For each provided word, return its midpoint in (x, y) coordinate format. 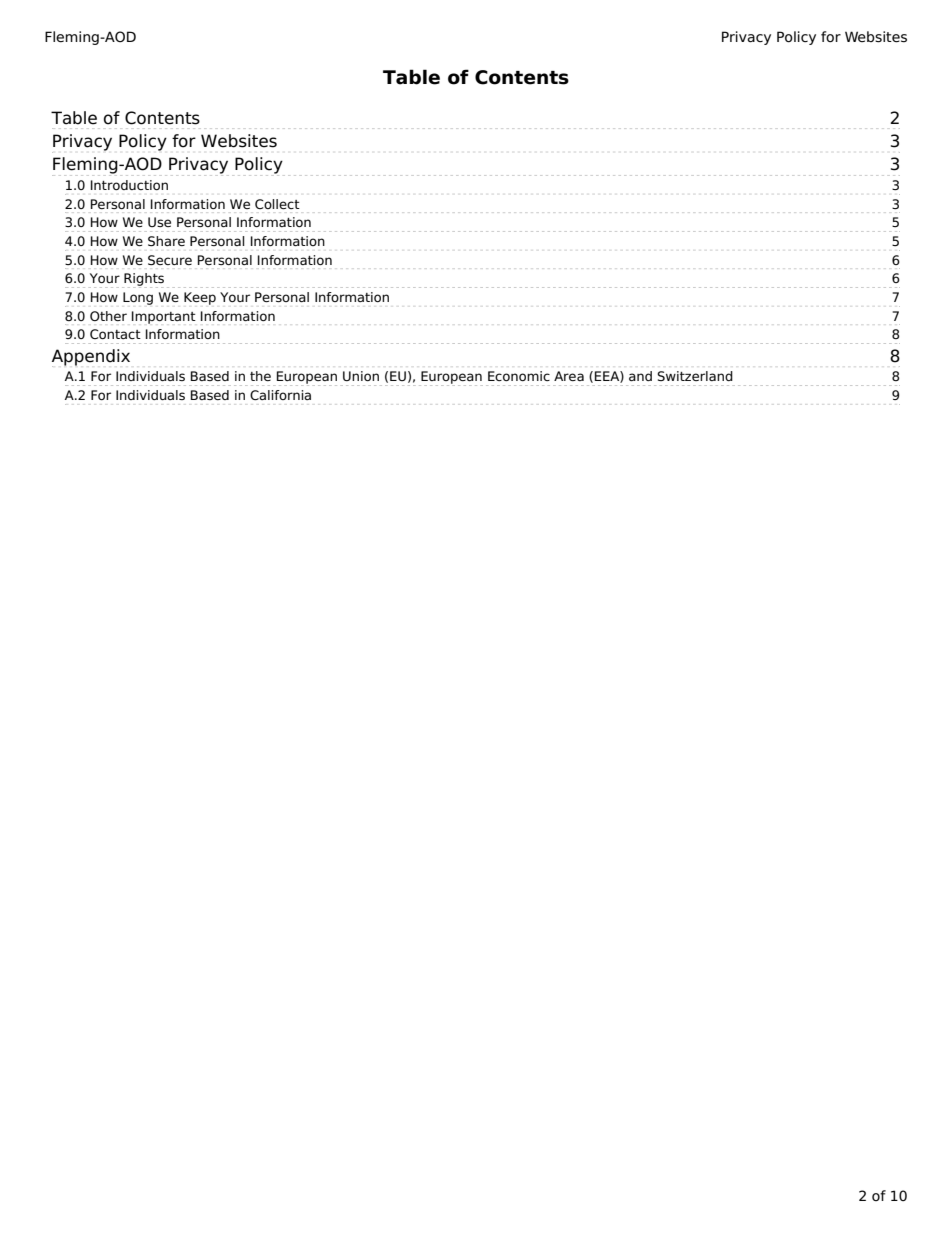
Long (138, 298)
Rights (143, 280)
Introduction (129, 185)
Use (159, 222)
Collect (277, 204)
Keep (200, 298)
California (280, 395)
